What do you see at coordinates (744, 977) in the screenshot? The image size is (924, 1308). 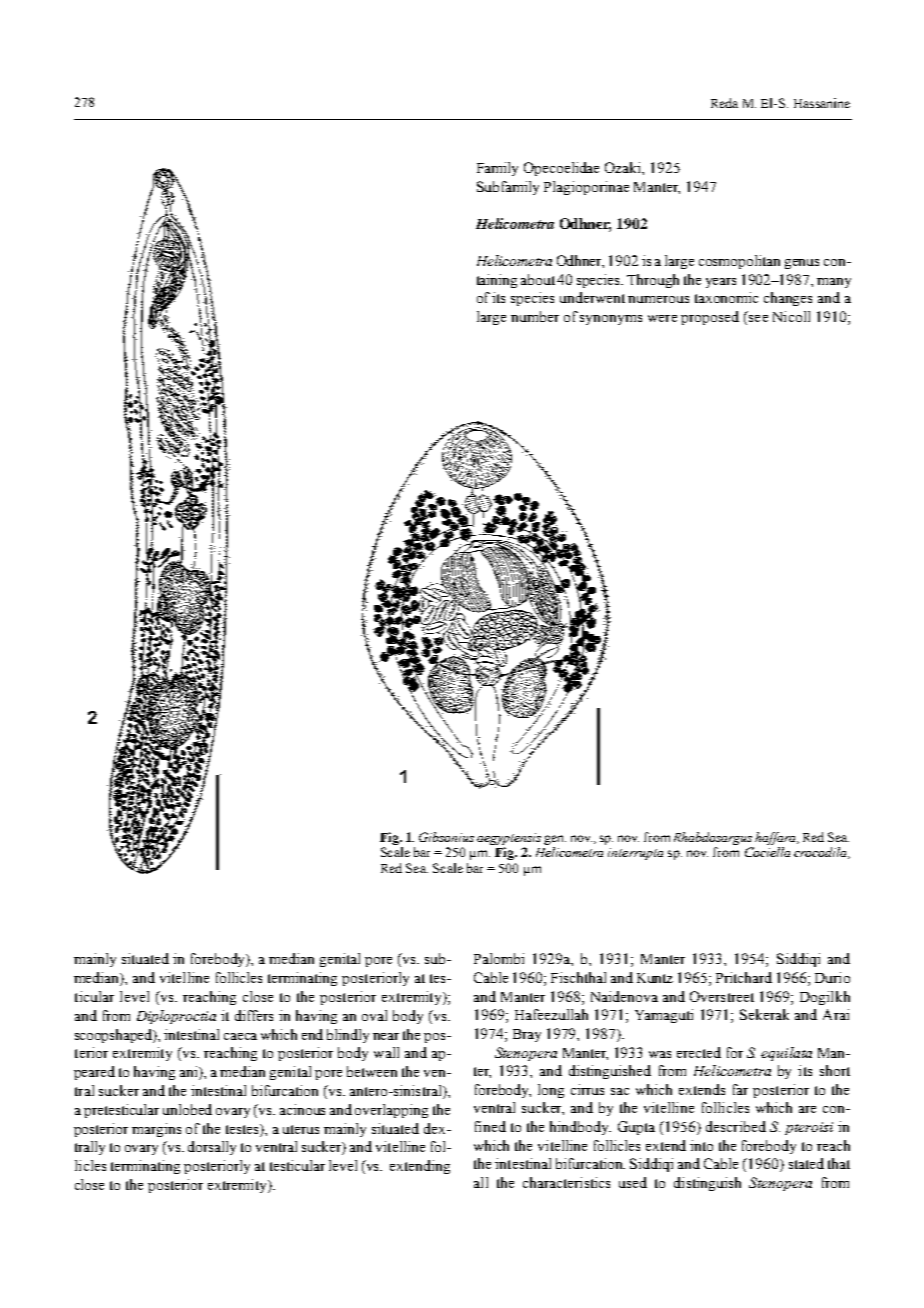 I see `Pritchard` at bounding box center [744, 977].
